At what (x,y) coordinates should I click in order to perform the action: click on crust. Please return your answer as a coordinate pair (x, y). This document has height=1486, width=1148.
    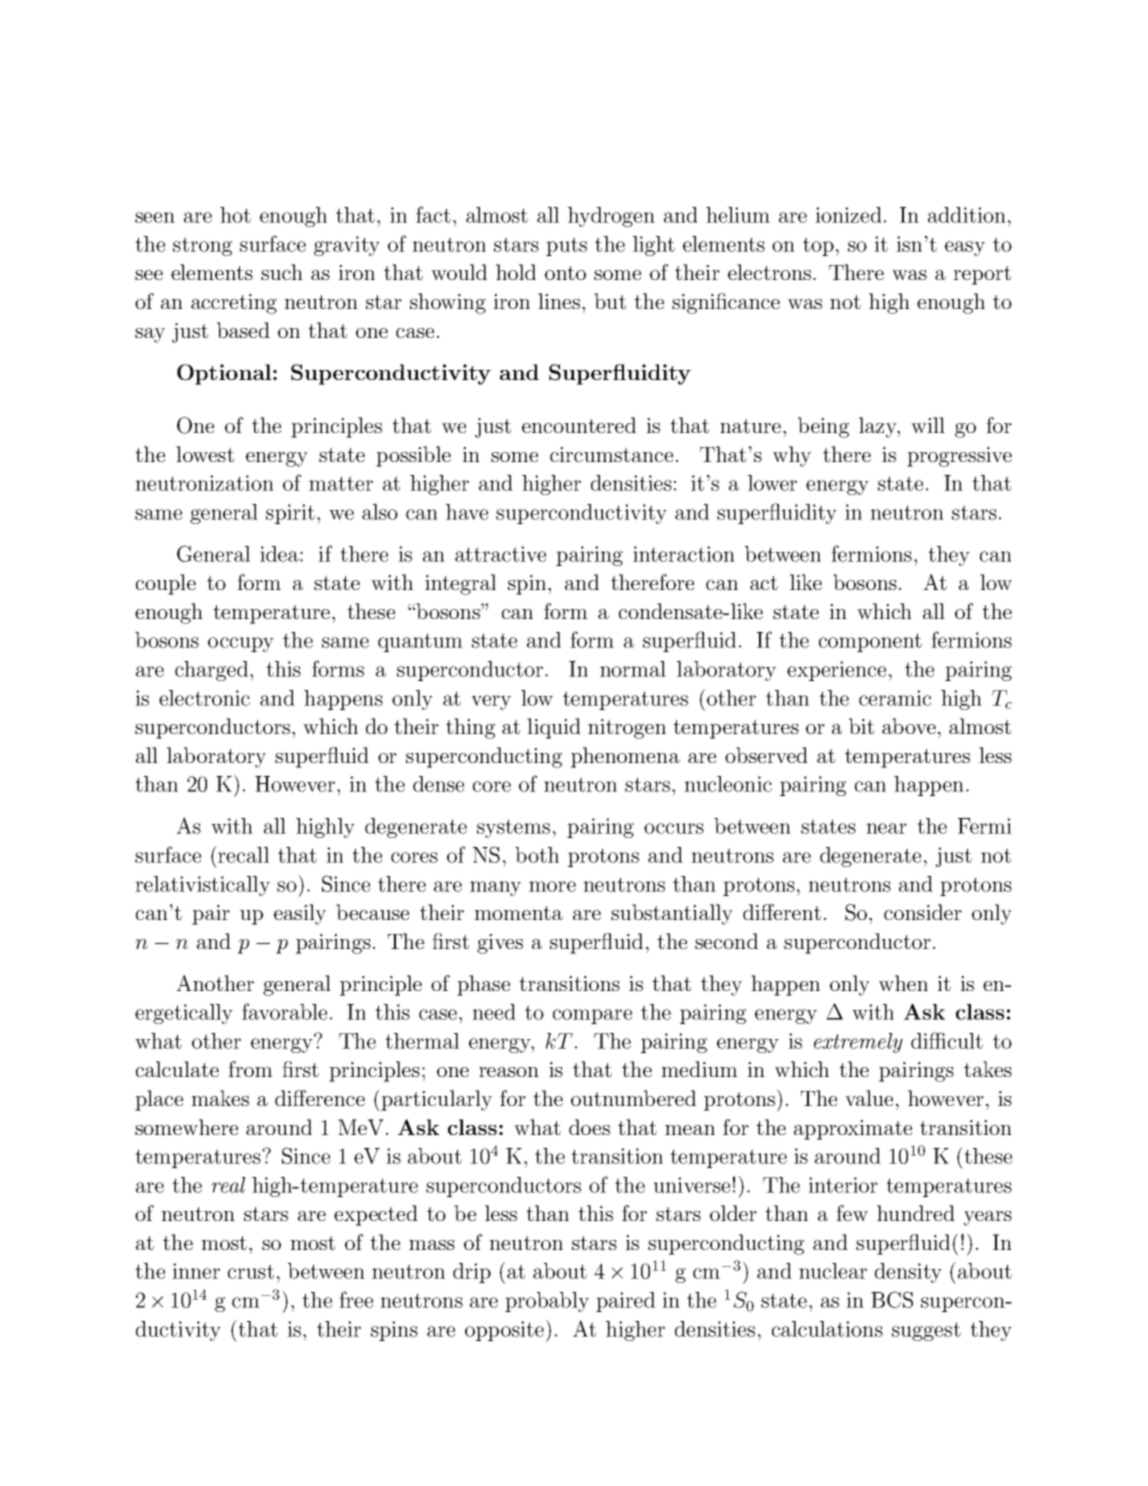
    Looking at the image, I should click on (251, 1271).
